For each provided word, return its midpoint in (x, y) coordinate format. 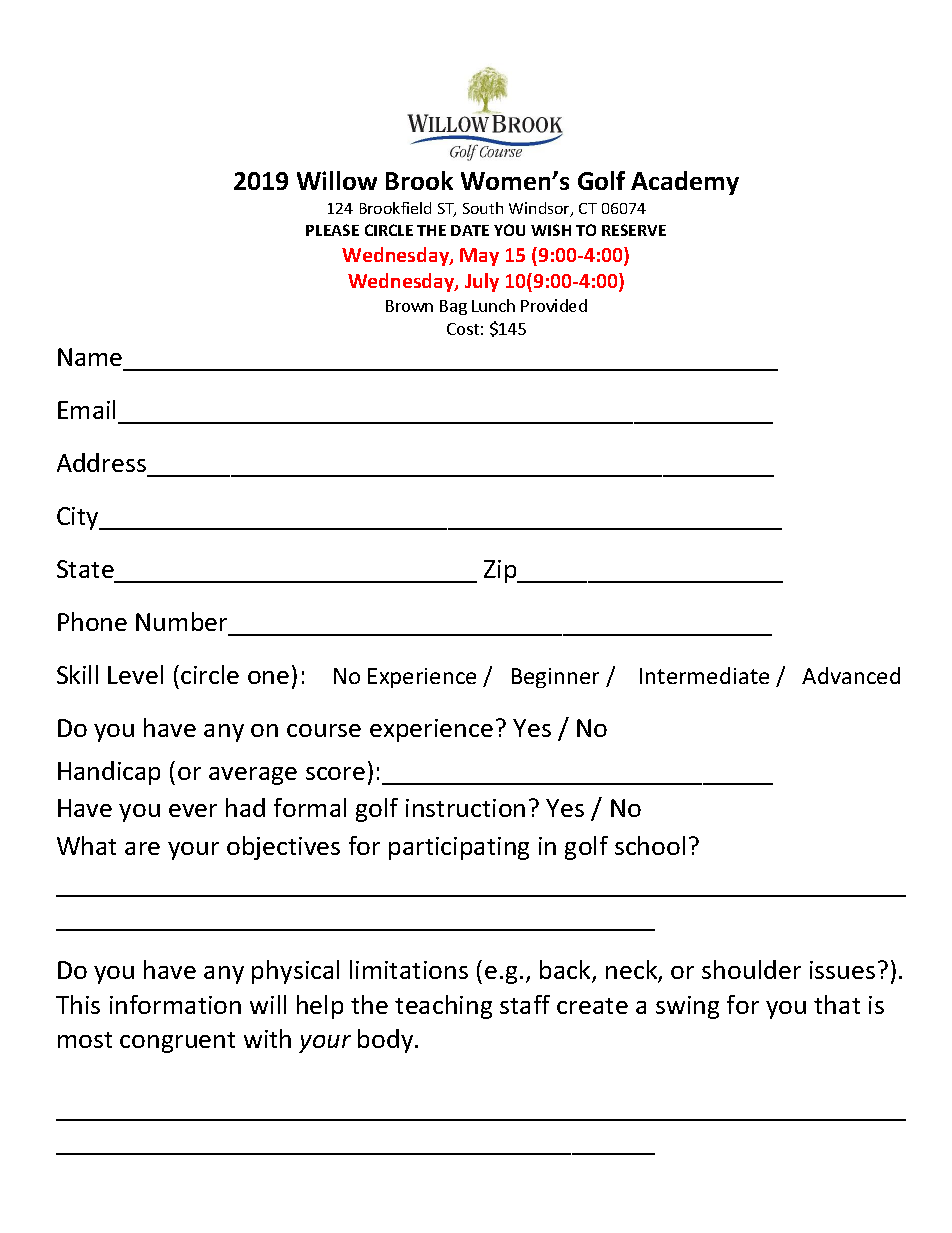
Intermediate (704, 675)
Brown (409, 306)
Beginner (555, 678)
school (650, 845)
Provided (554, 305)
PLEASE (332, 230)
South (483, 208)
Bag (453, 307)
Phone (92, 621)
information (175, 1004)
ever (193, 810)
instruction (465, 808)
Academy (685, 183)
